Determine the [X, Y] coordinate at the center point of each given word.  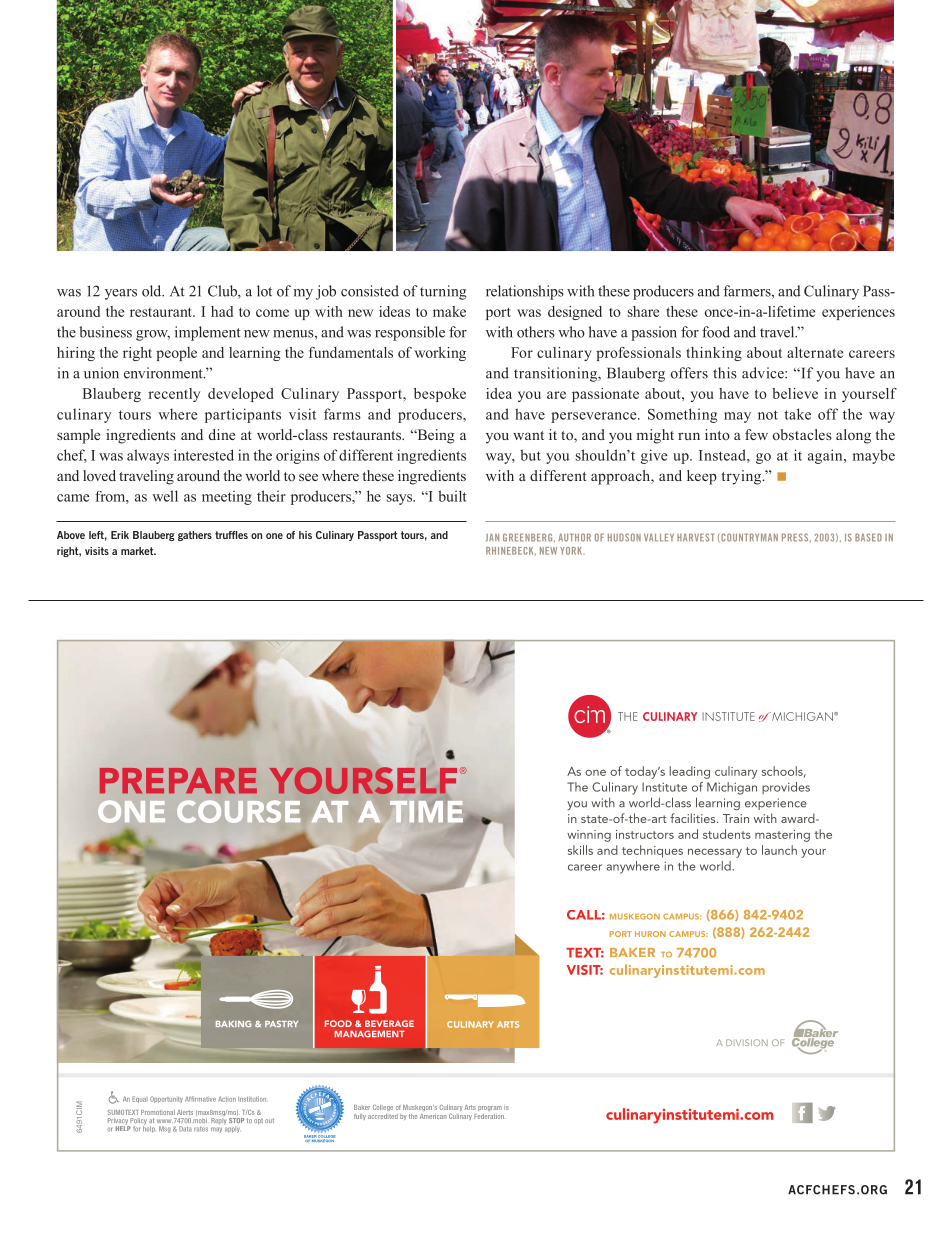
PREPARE [178, 780]
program [490, 1108]
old [153, 291]
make [449, 311]
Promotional [158, 1112]
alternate [815, 352]
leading [690, 772]
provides [786, 788]
